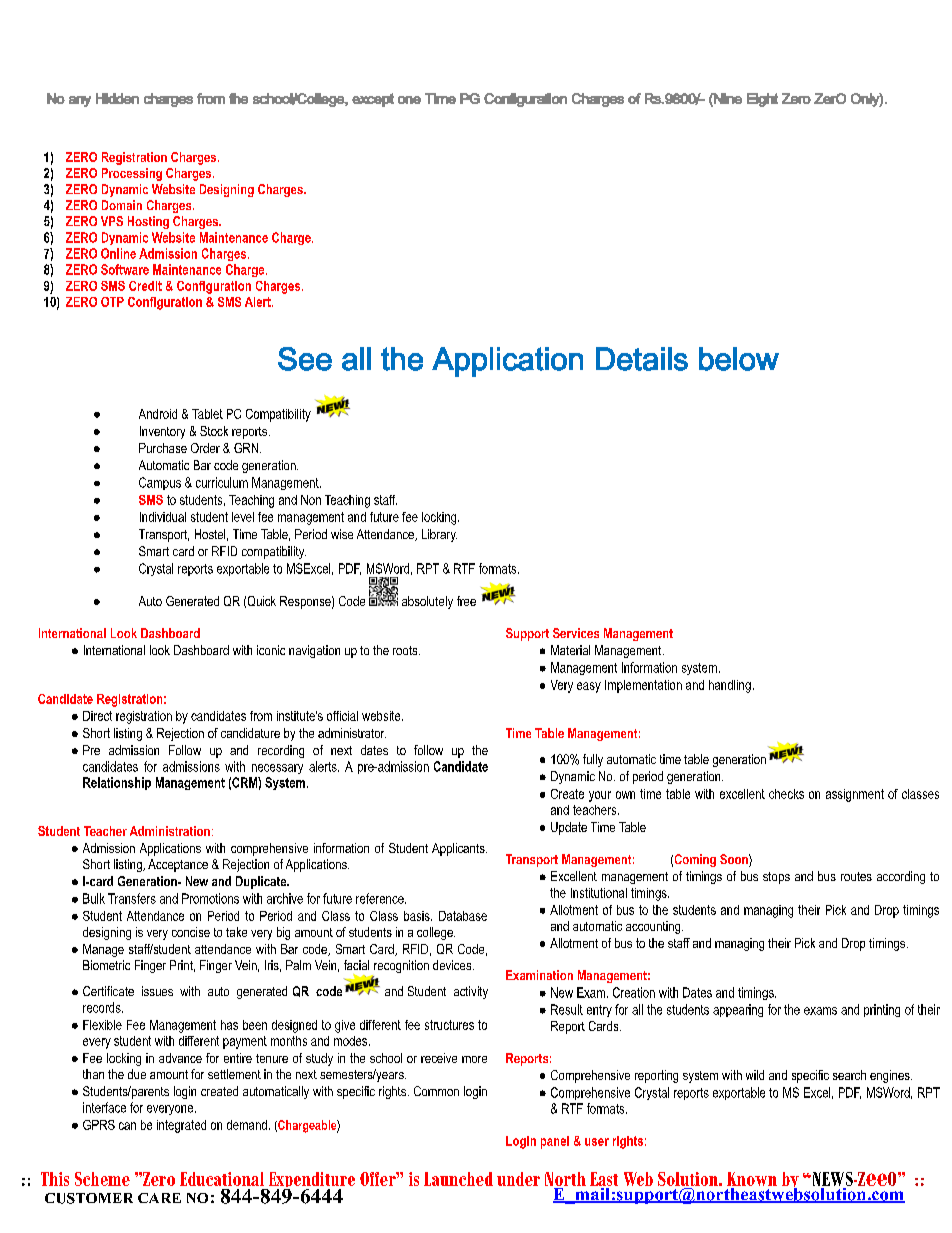 This screenshot has width=952, height=1233. Describe the element at coordinates (271, 650) in the screenshot. I see `iconic` at that location.
